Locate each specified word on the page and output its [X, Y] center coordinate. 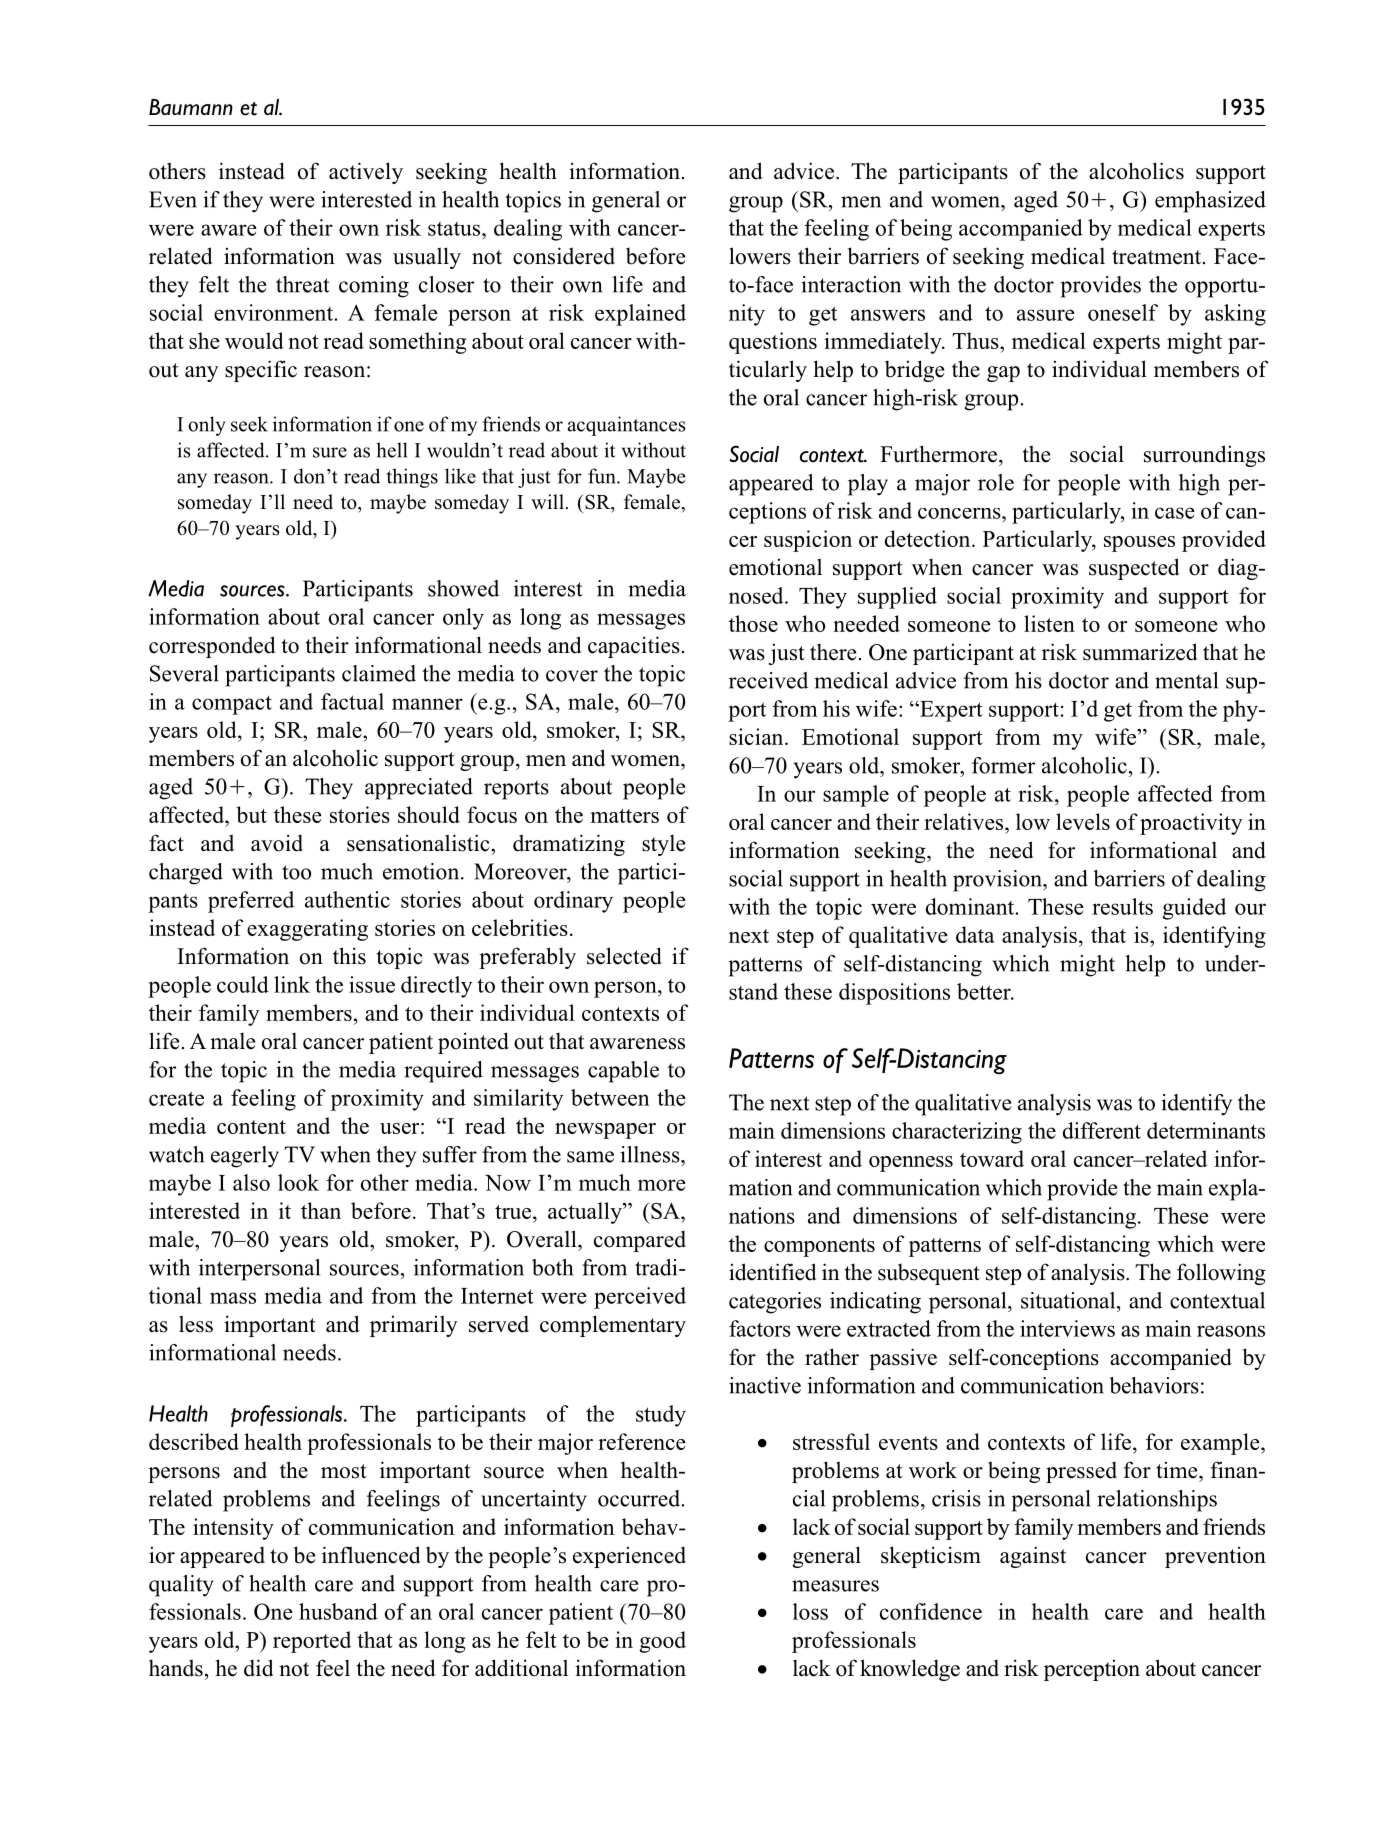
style [663, 845]
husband [338, 1611]
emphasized [1210, 202]
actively [366, 173]
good [662, 1642]
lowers [760, 256]
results [1122, 906]
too [296, 872]
